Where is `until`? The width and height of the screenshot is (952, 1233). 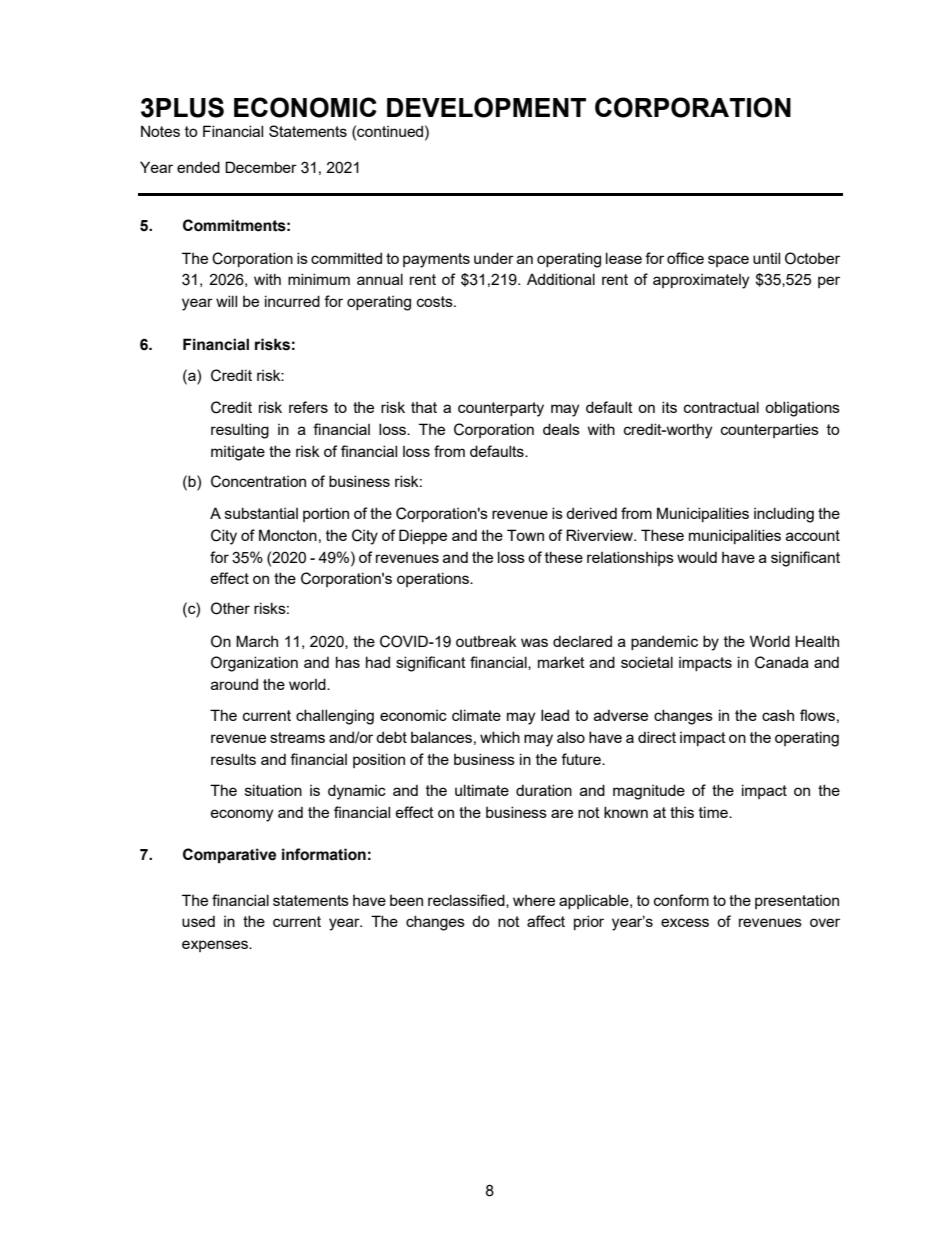 until is located at coordinates (766, 258).
